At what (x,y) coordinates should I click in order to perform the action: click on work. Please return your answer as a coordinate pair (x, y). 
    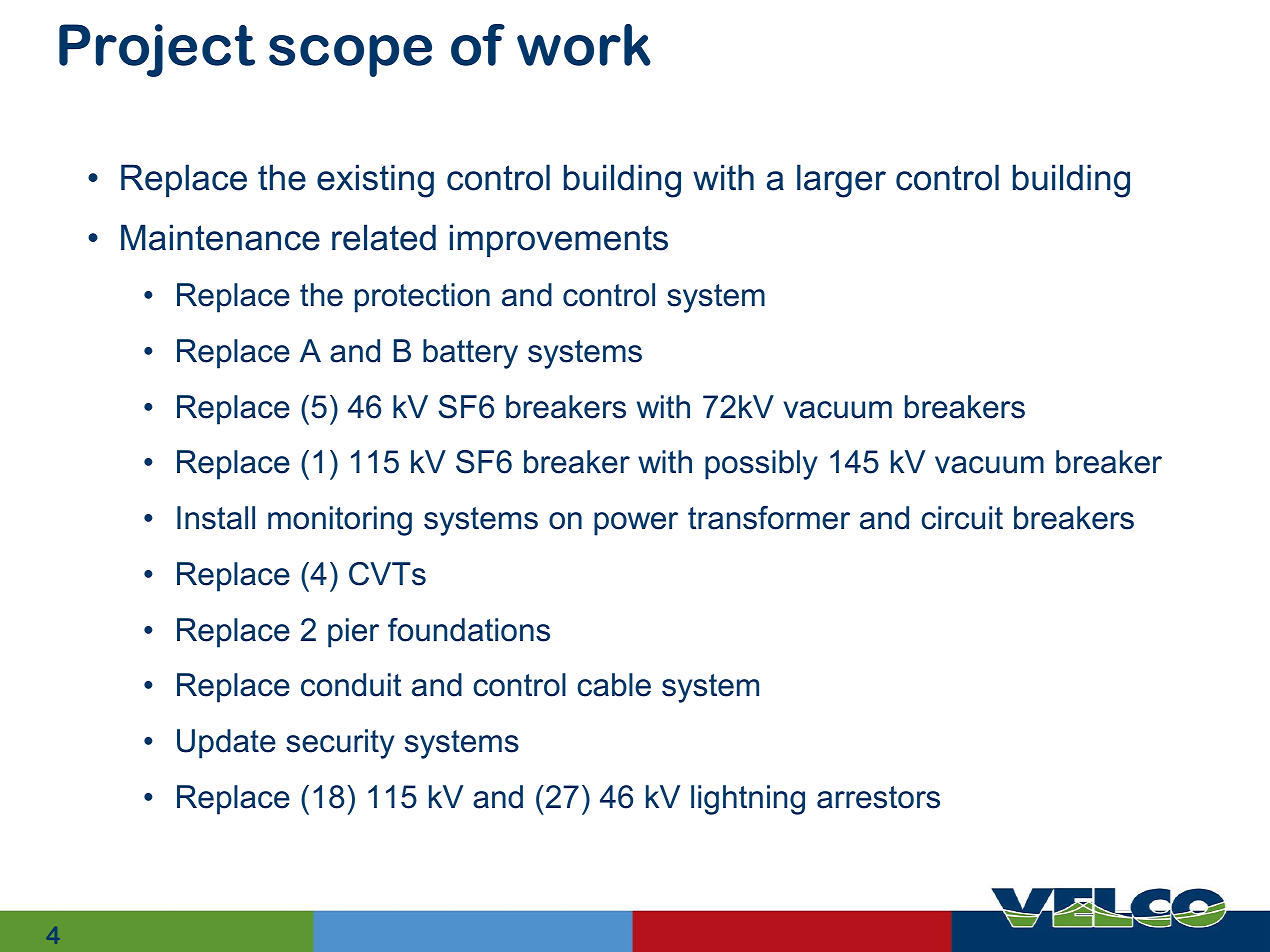
    Looking at the image, I should click on (584, 45).
